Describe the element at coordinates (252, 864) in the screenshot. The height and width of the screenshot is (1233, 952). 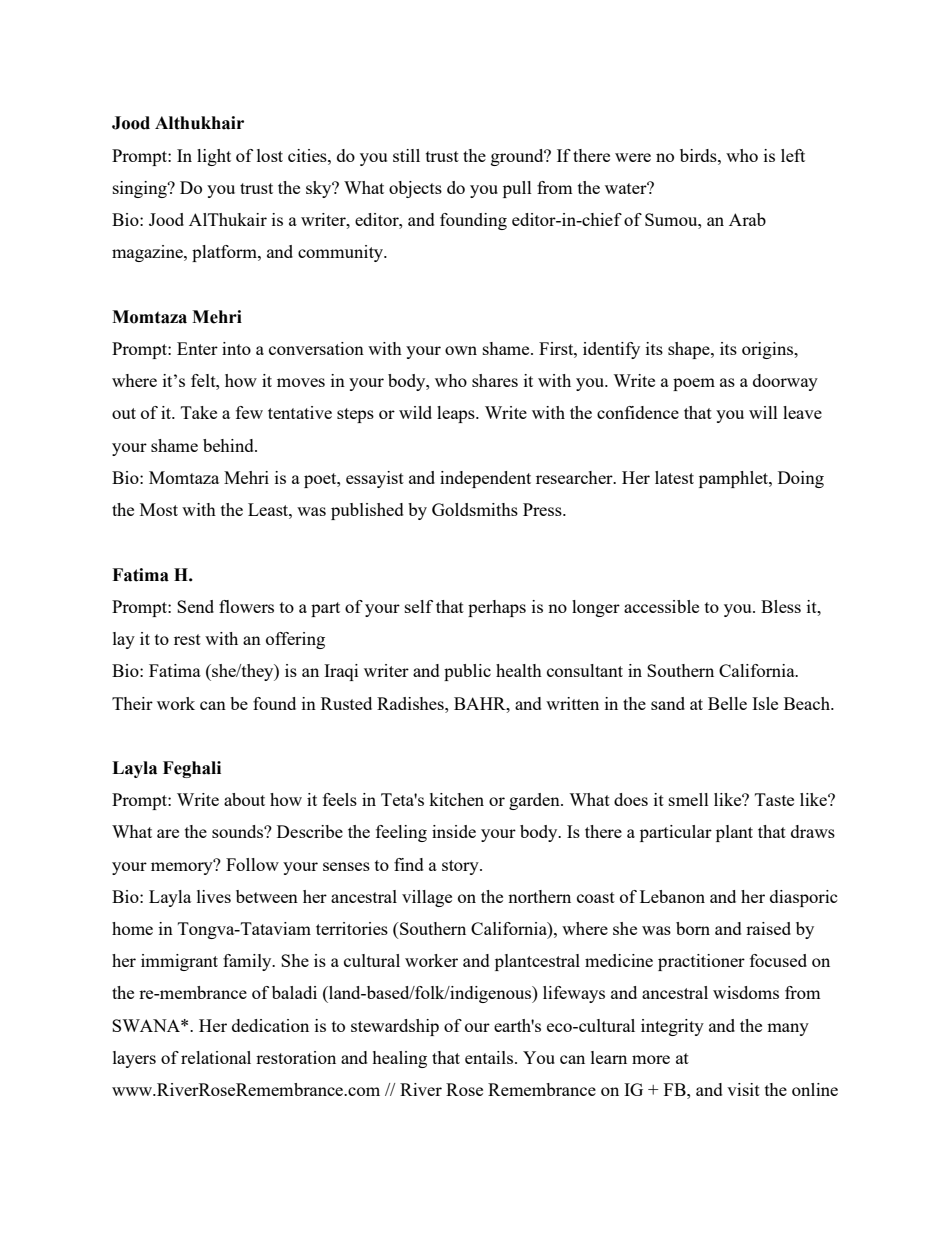
I see `Follow` at that location.
